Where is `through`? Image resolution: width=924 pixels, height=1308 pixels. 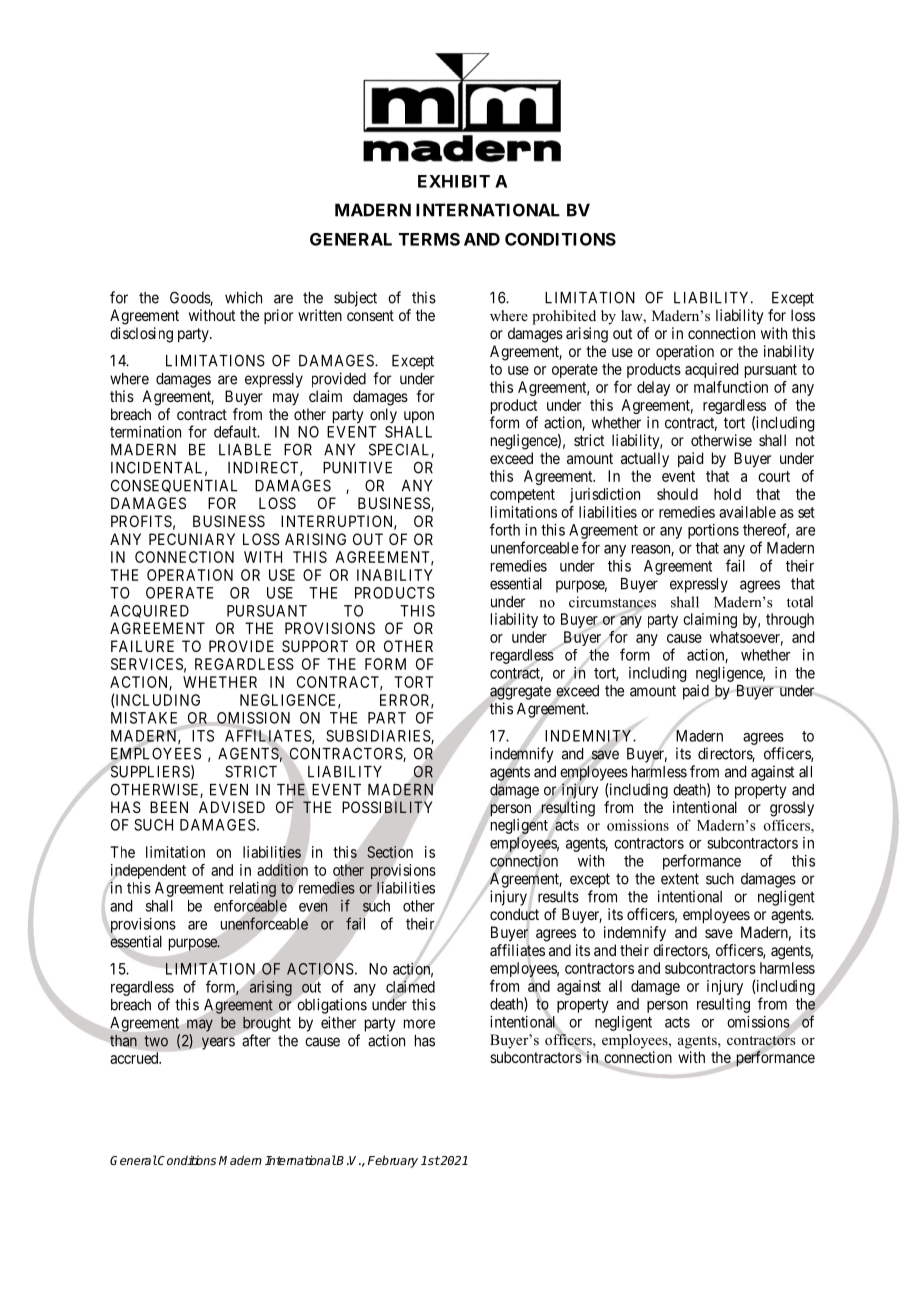
through is located at coordinates (790, 620).
